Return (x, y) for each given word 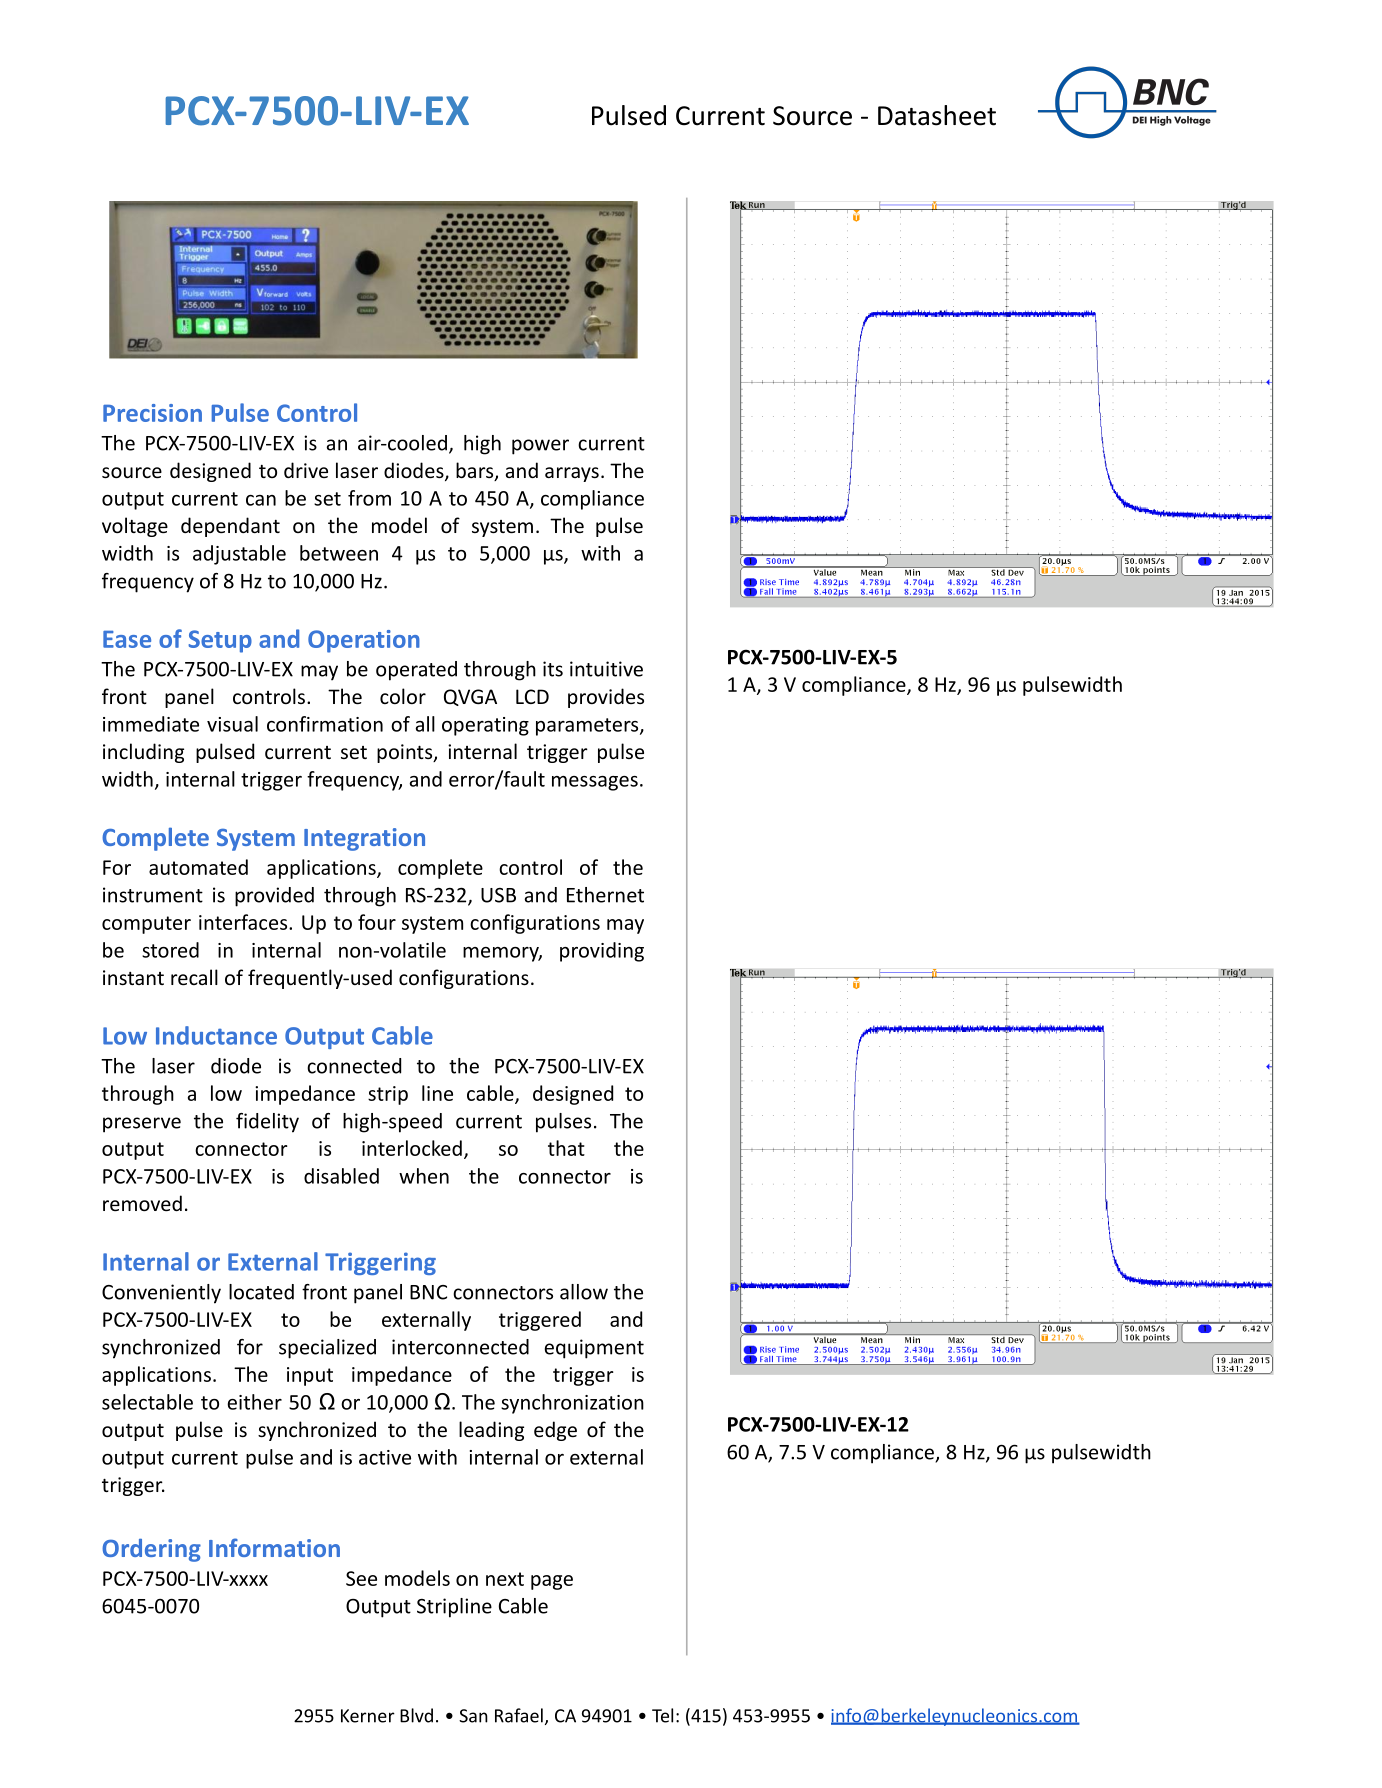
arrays (572, 474)
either (254, 1402)
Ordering (151, 1550)
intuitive (606, 669)
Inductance (216, 1035)
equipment (594, 1349)
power (540, 447)
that (566, 1148)
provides (606, 698)
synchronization (572, 1404)
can (261, 500)
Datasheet (937, 115)
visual (232, 724)
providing (602, 952)
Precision (152, 413)
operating (485, 726)
